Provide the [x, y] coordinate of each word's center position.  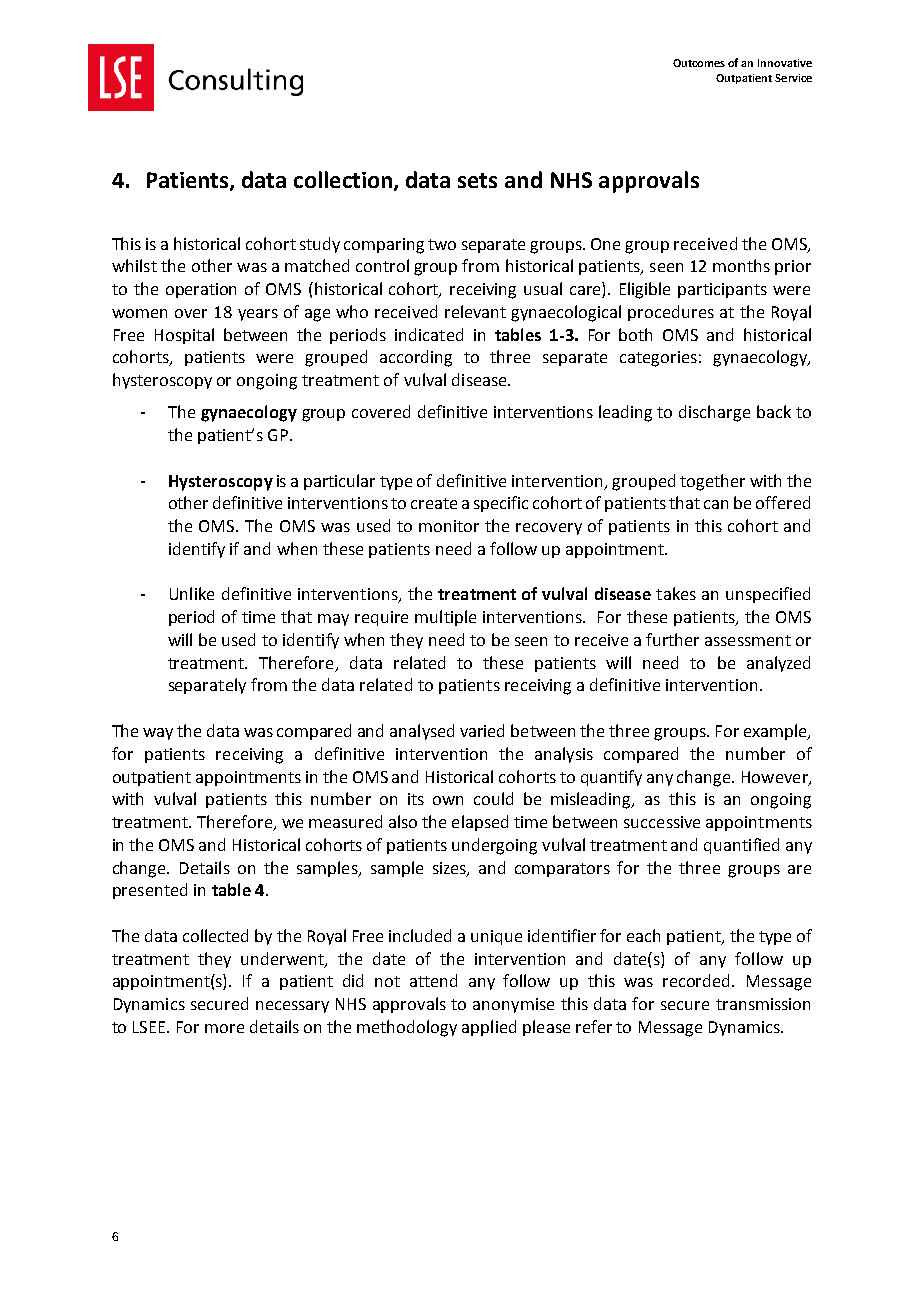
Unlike [192, 593]
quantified [741, 846]
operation [201, 290]
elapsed [480, 823]
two [442, 244]
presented [150, 891]
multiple [445, 618]
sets [477, 180]
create [434, 503]
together [712, 482]
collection [344, 180]
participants [722, 290]
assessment [748, 640]
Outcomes [699, 63]
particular [339, 482]
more [224, 1028]
